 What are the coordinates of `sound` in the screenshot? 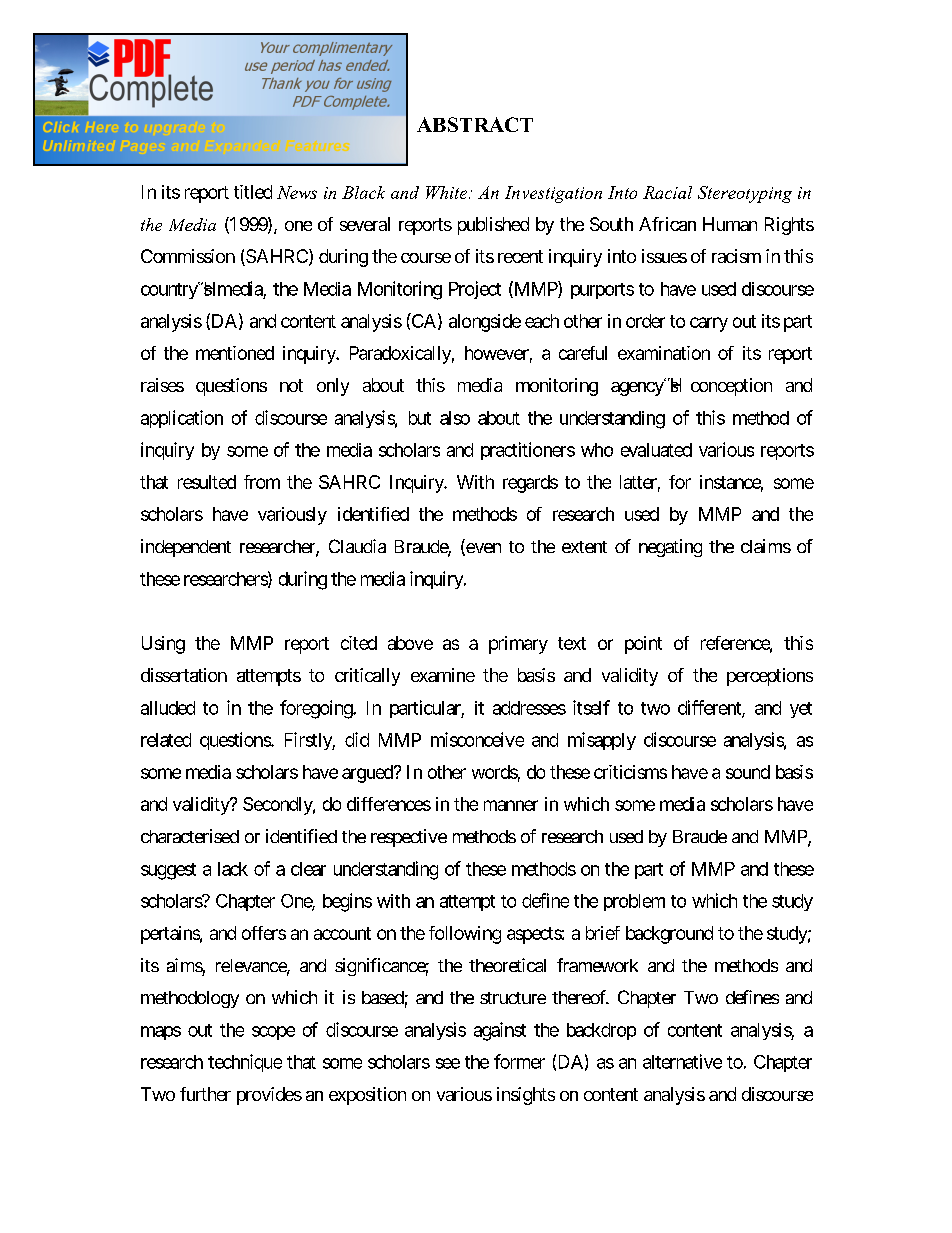 It's located at (748, 772).
